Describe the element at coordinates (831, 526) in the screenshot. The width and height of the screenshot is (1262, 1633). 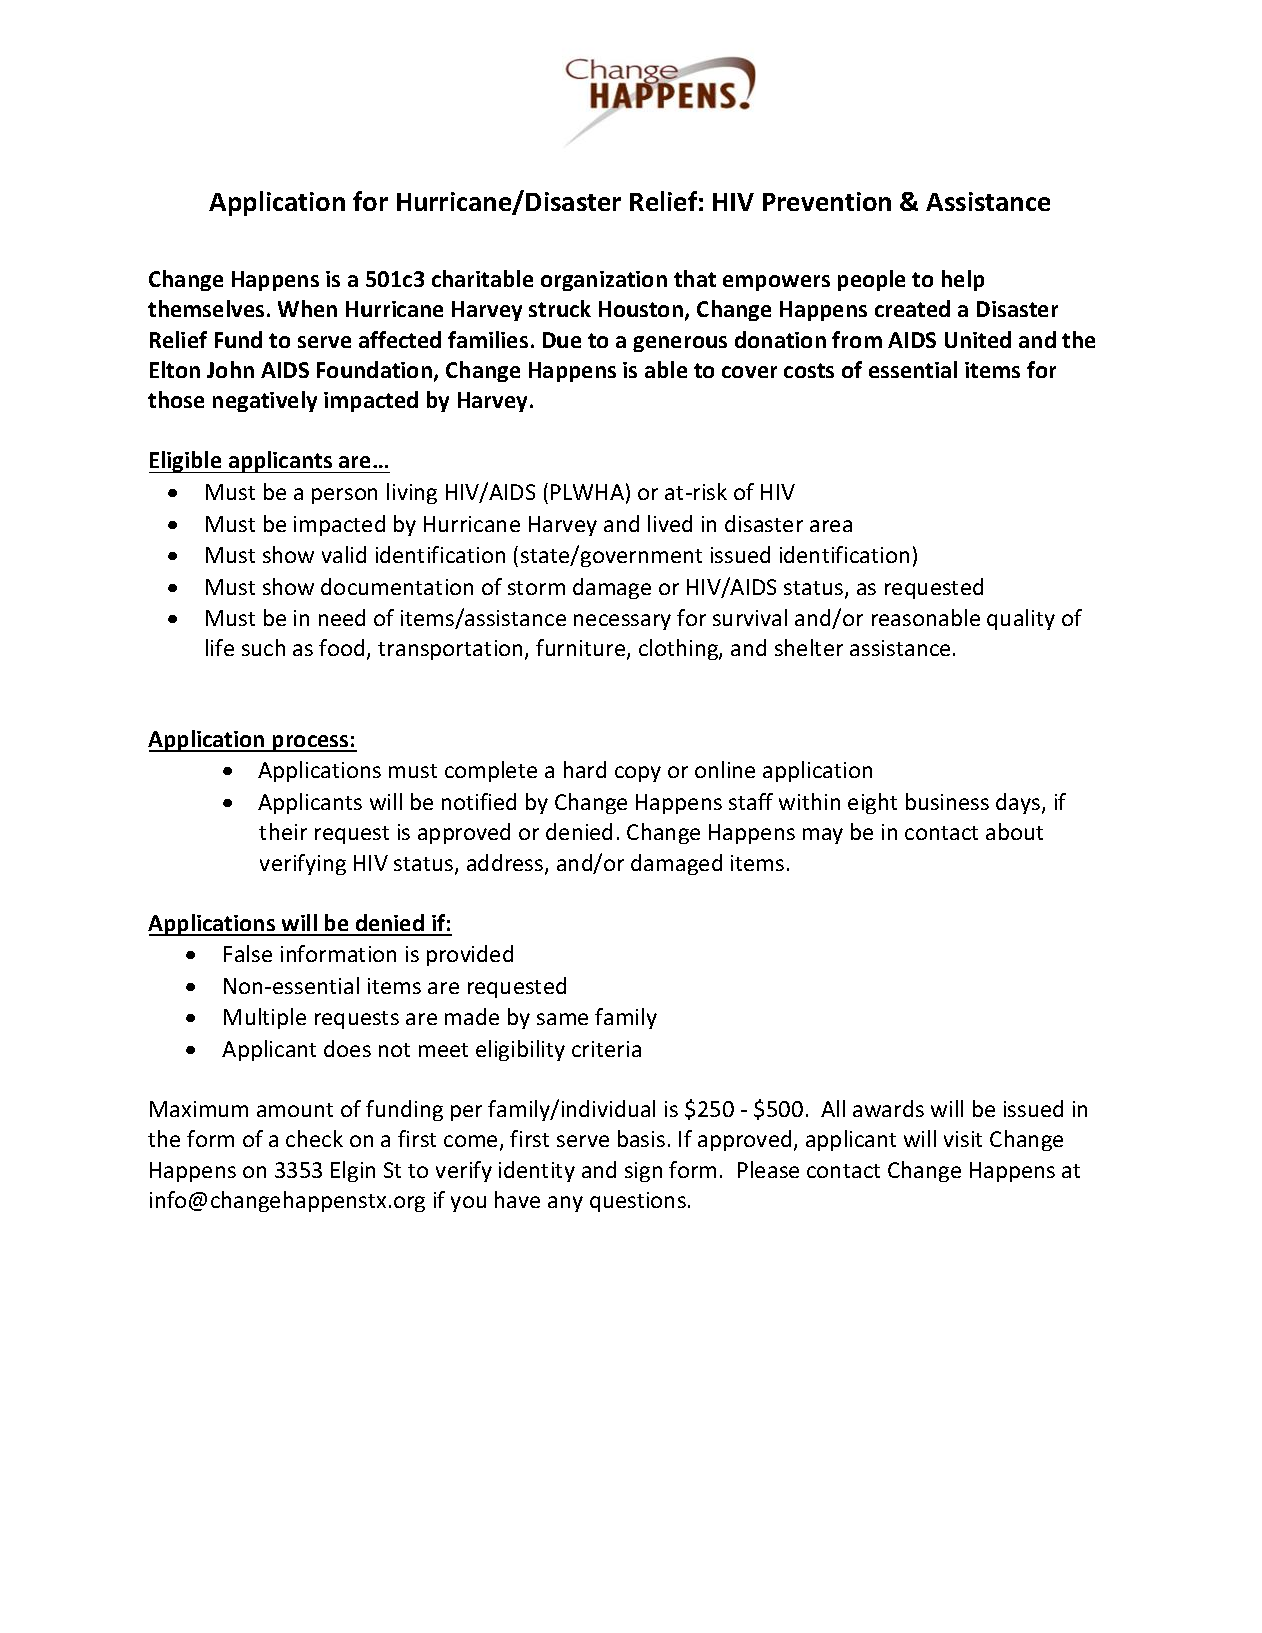
I see `area` at that location.
